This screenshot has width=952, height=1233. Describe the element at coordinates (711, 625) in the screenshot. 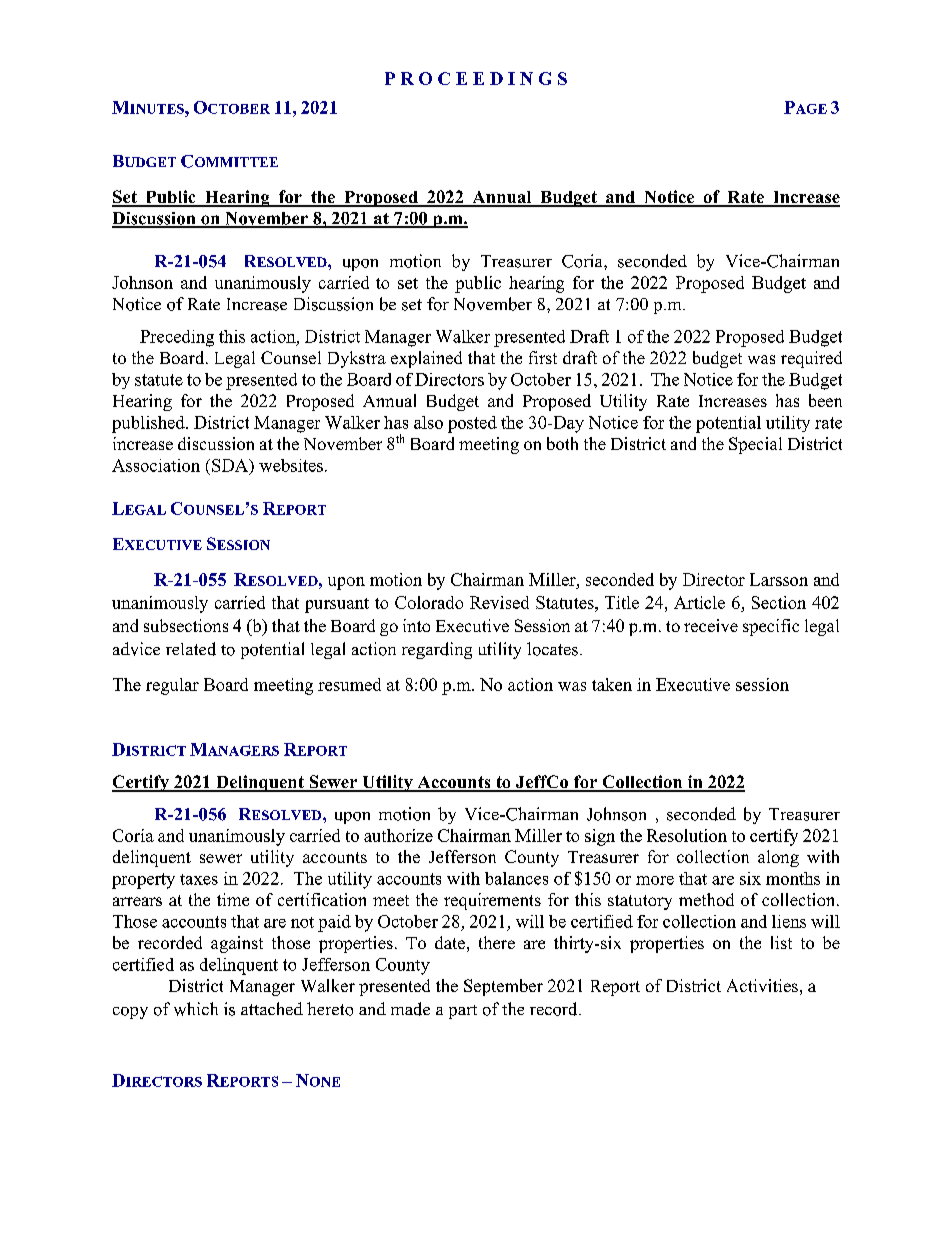

I see `receive` at that location.
